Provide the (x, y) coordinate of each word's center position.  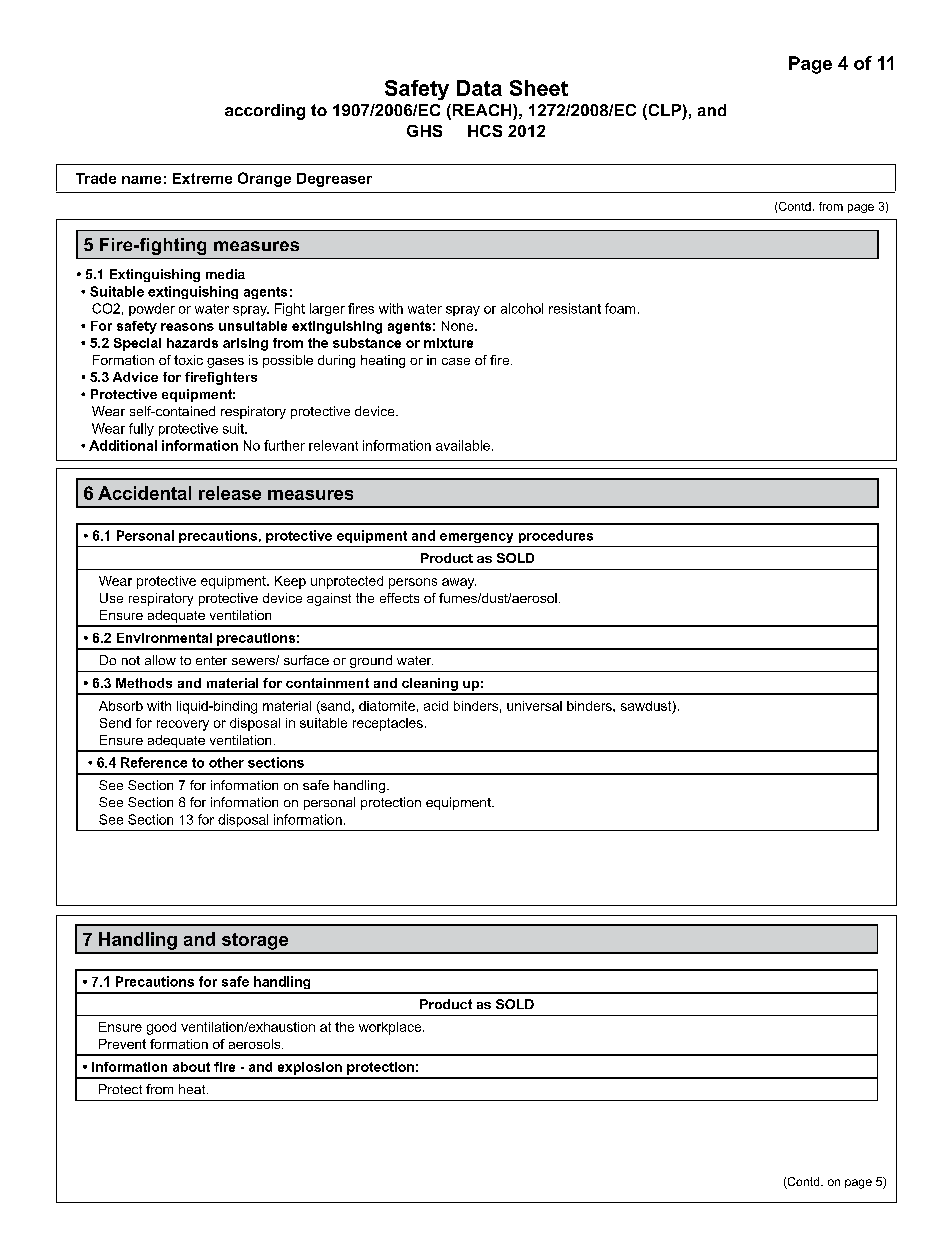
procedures (556, 536)
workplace (391, 1028)
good (161, 1028)
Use (111, 598)
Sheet (539, 88)
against (329, 599)
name (141, 180)
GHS (424, 131)
